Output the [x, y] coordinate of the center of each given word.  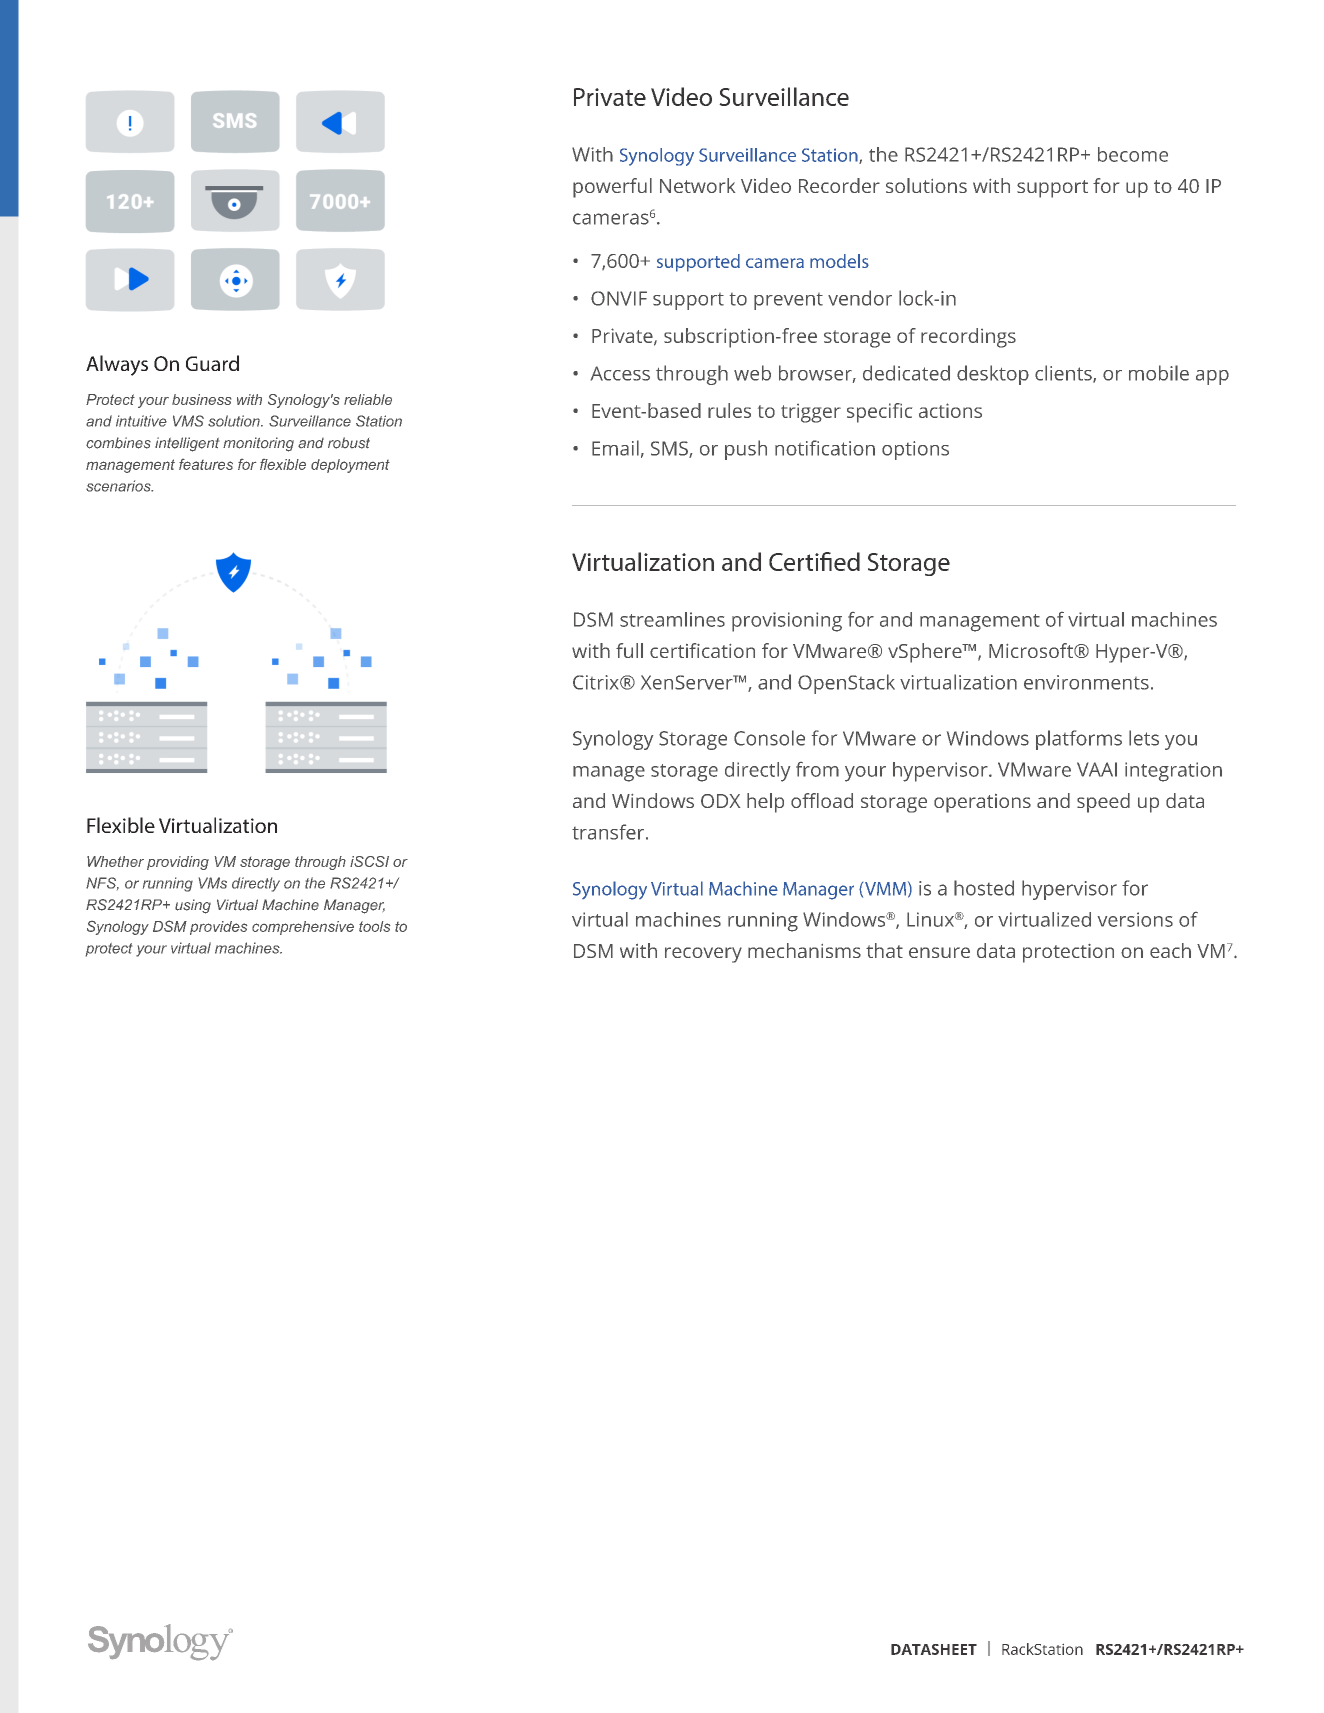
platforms [1079, 740]
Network [697, 185]
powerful [612, 188]
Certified [814, 561]
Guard [212, 363]
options [915, 450]
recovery [703, 955]
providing [178, 863]
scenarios [119, 486]
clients [1064, 374]
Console [769, 738]
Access [620, 373]
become [1133, 154]
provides [218, 928]
